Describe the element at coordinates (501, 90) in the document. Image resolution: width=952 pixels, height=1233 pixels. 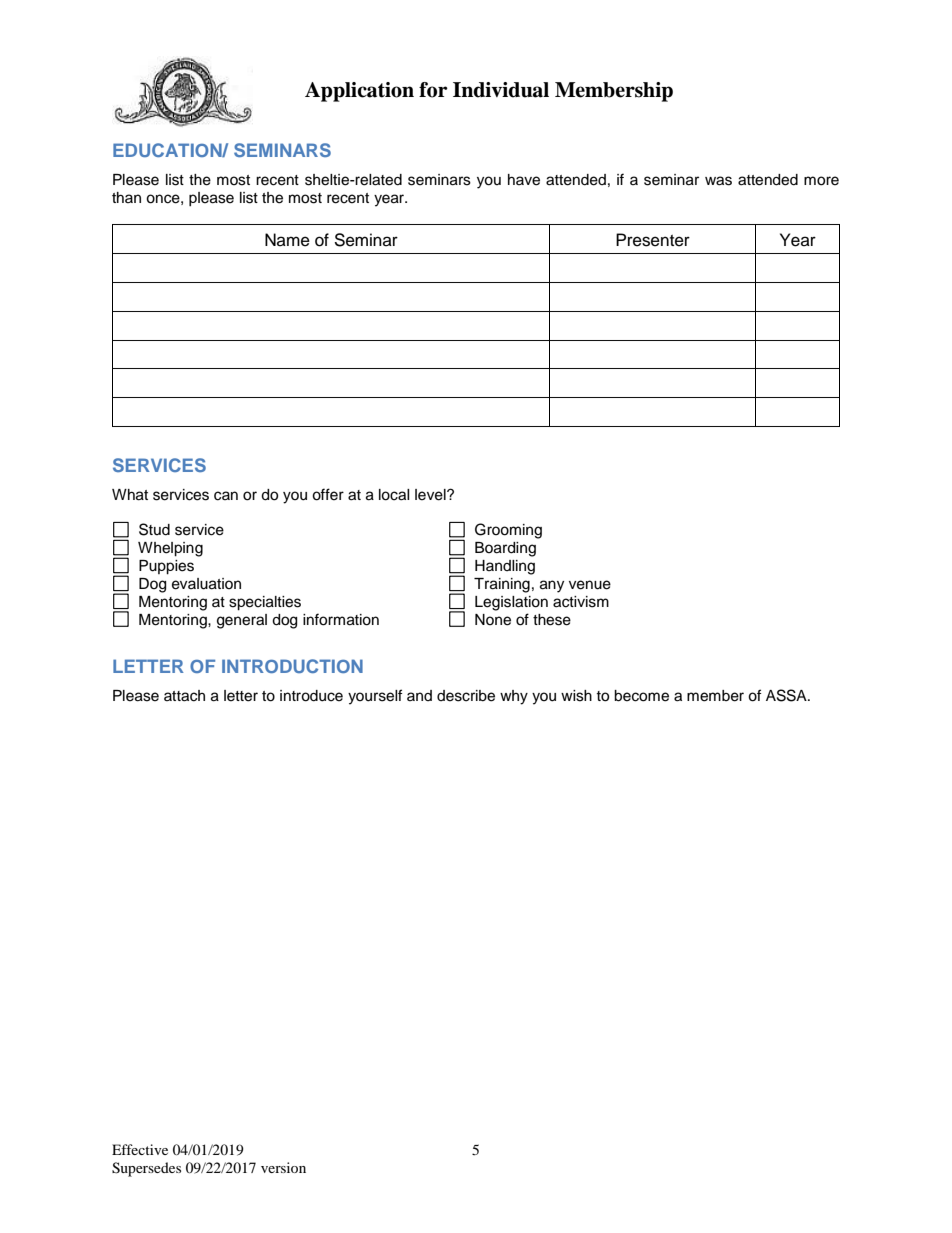
I see `Individual` at that location.
